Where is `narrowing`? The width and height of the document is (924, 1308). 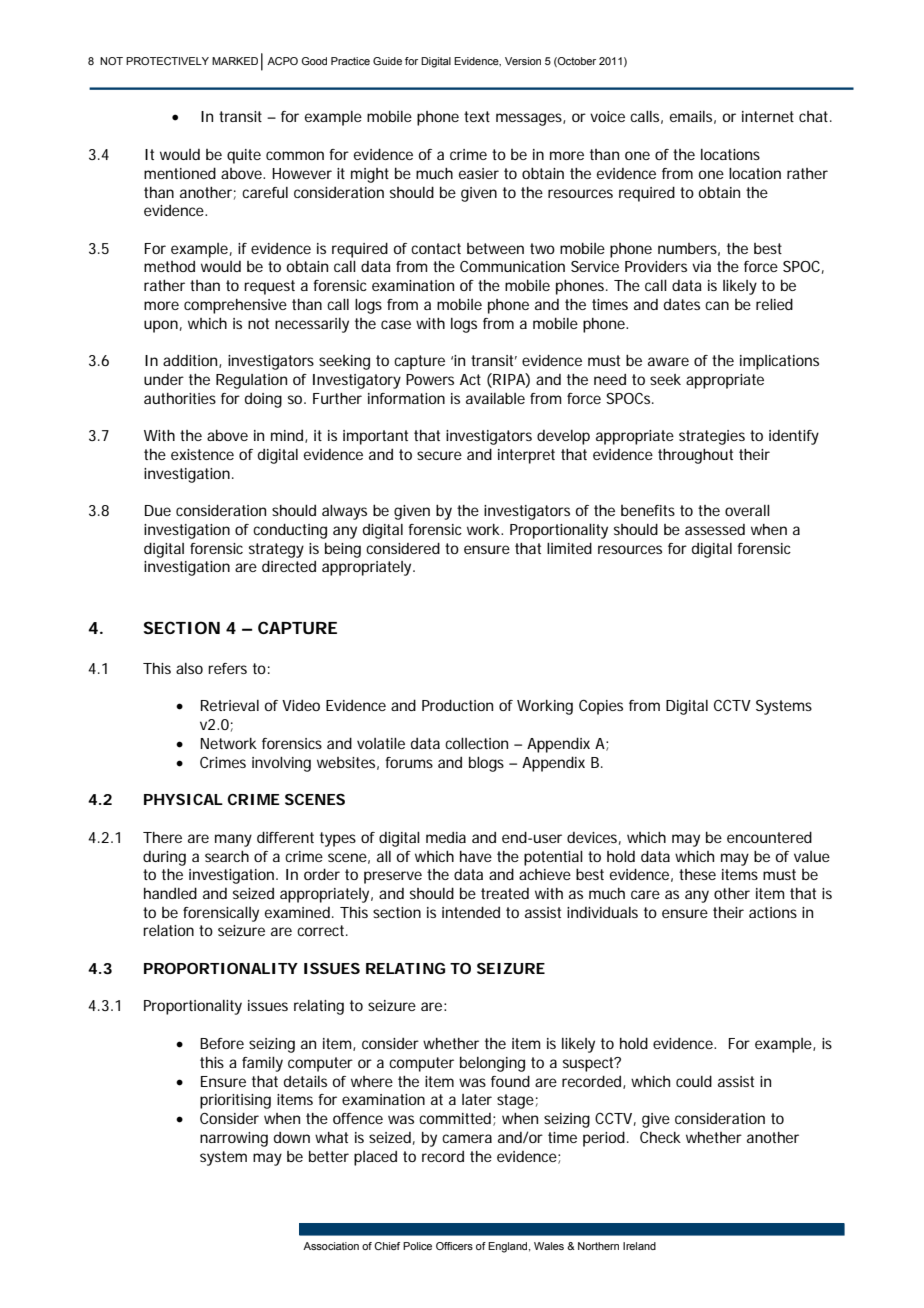
narrowing is located at coordinates (234, 1139).
